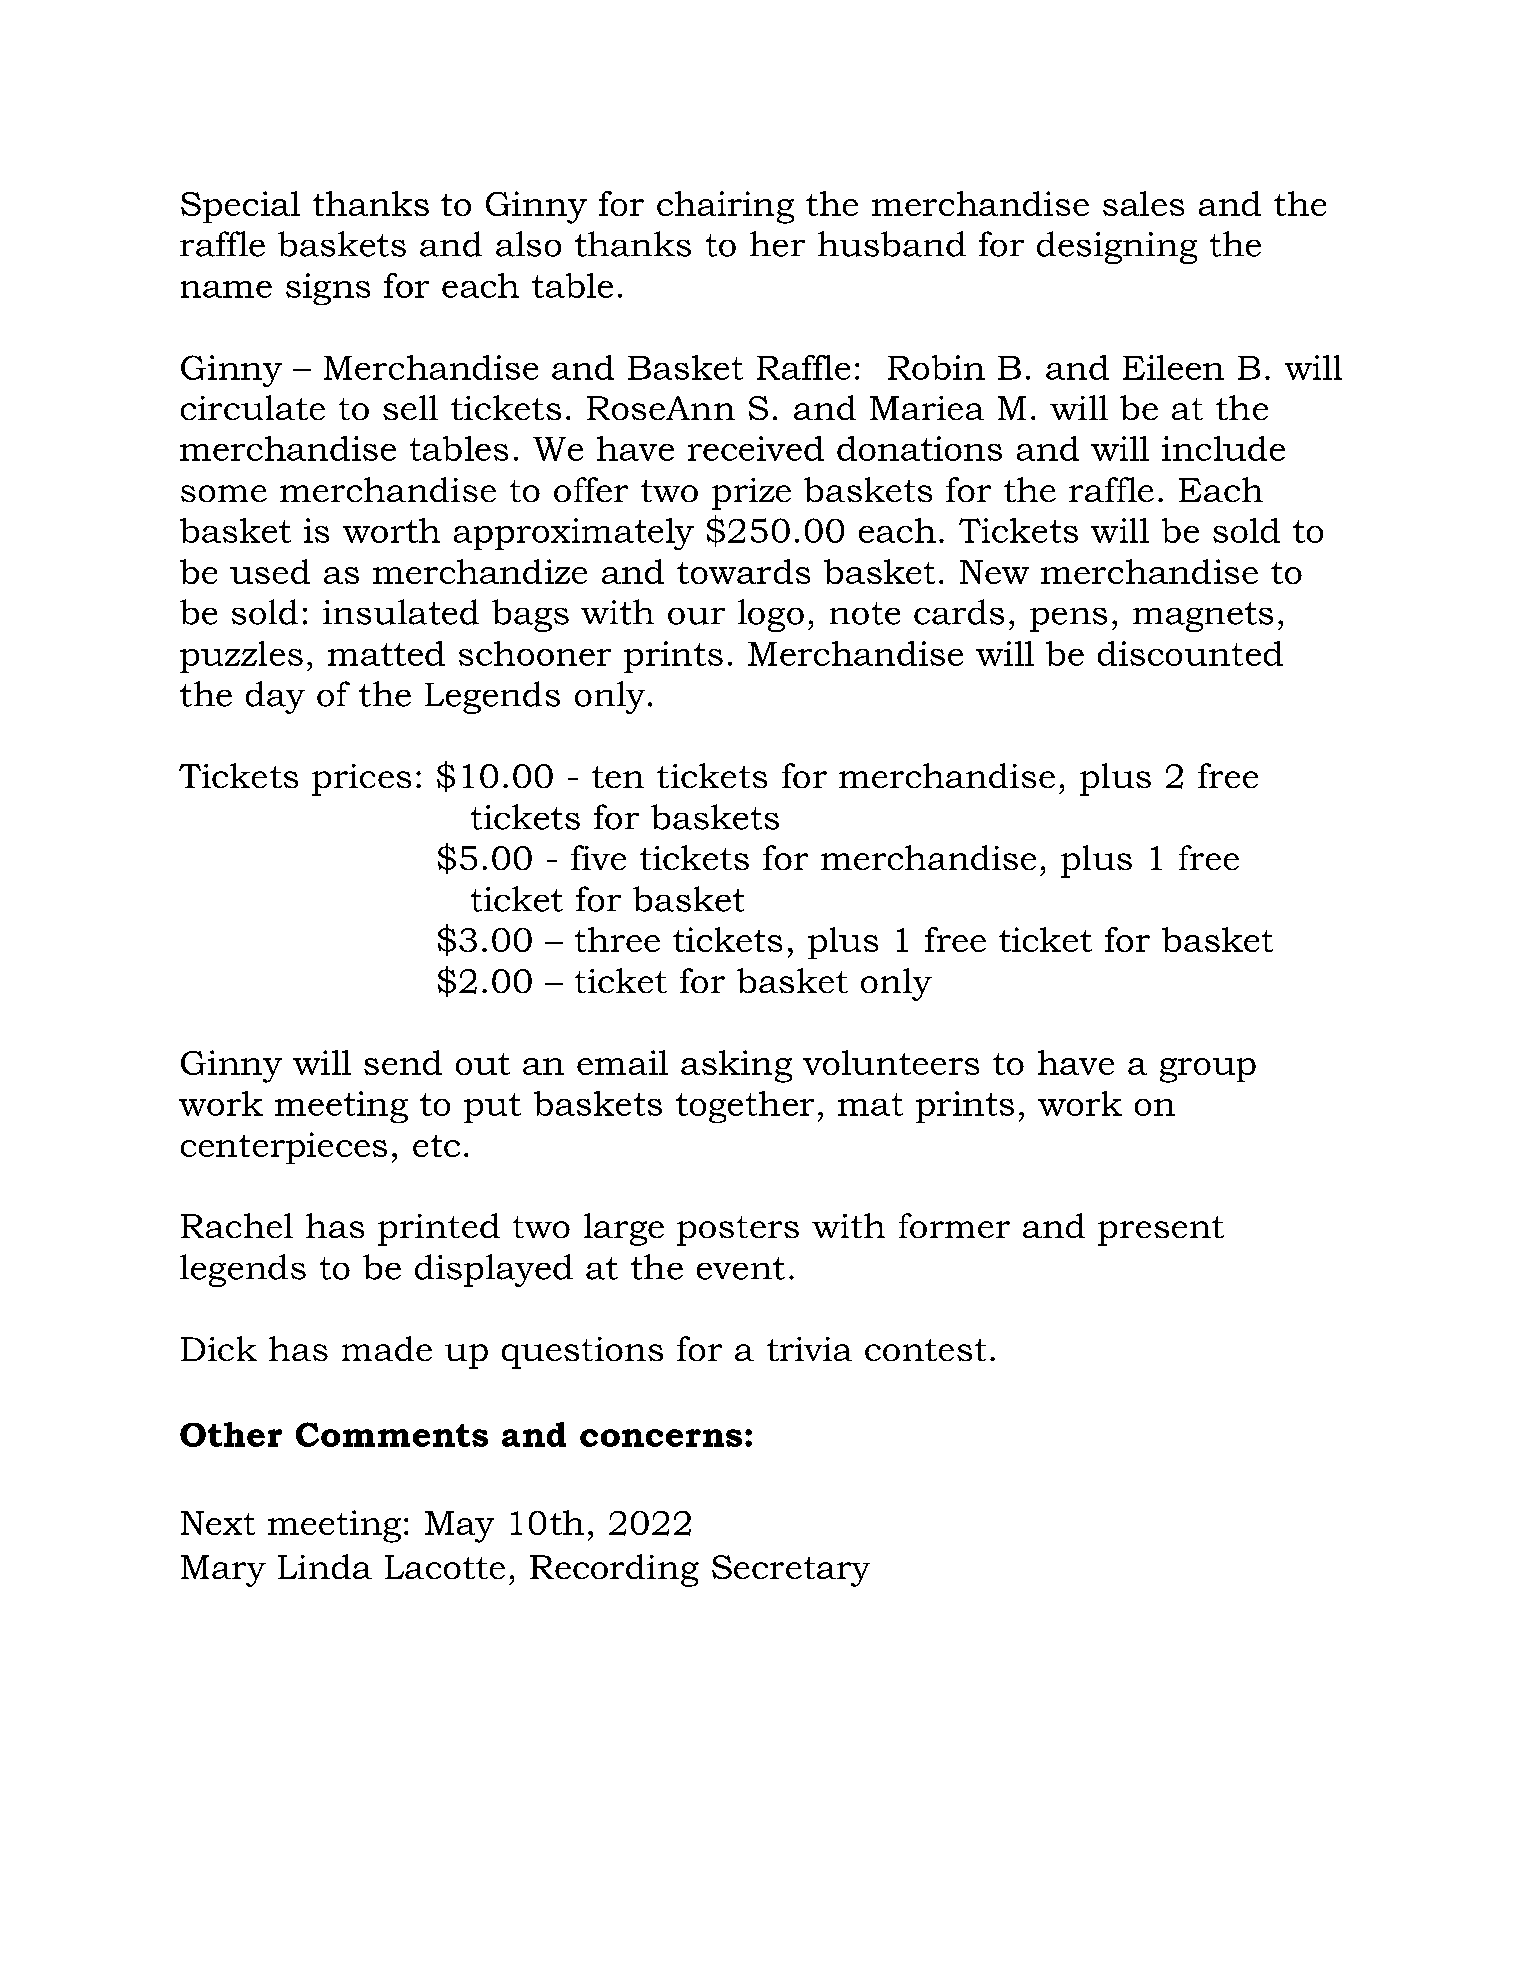 This screenshot has width=1523, height=1971. Describe the element at coordinates (284, 1148) in the screenshot. I see `centerpieces` at that location.
